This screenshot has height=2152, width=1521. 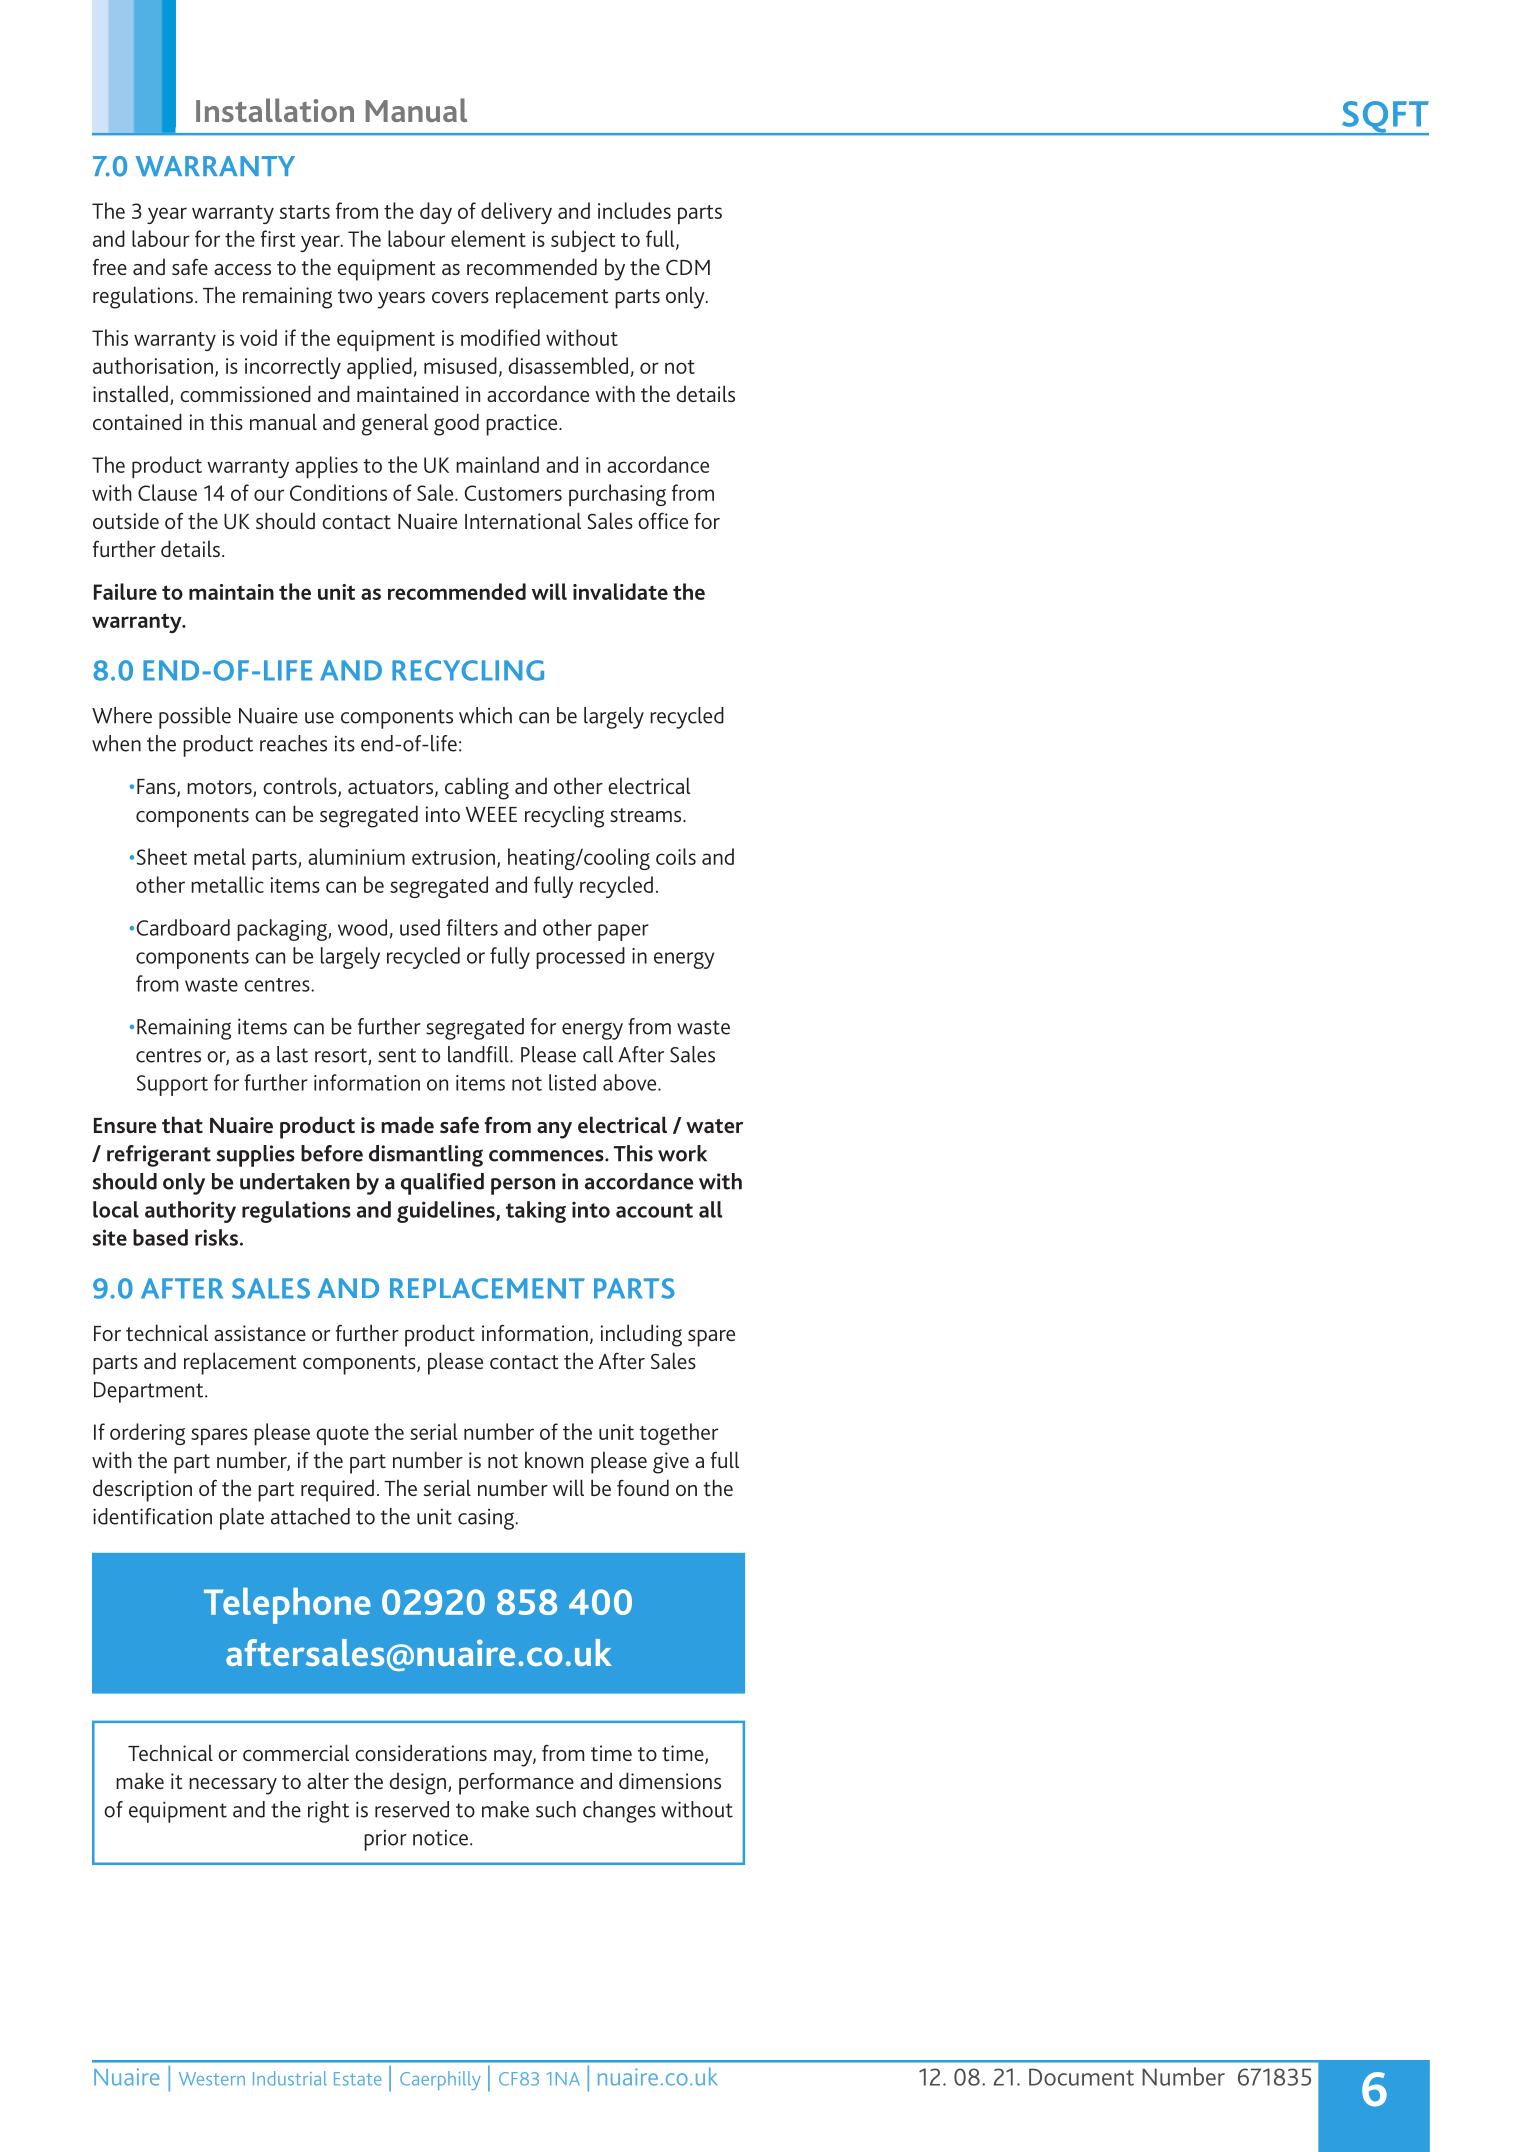 I want to click on CDM, so click(x=688, y=267).
